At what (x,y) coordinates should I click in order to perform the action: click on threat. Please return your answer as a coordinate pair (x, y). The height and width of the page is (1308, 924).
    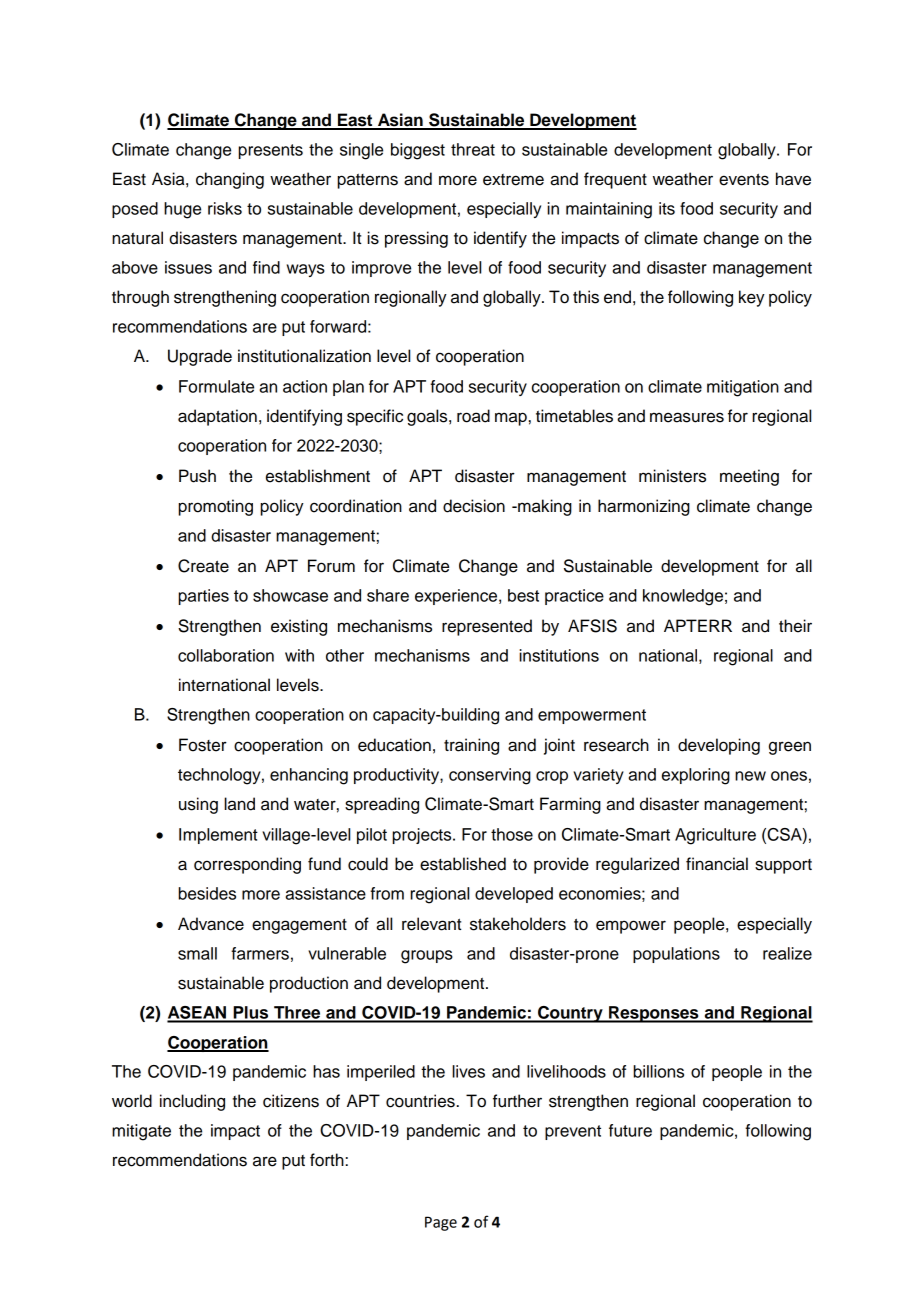
    Looking at the image, I should click on (473, 149).
